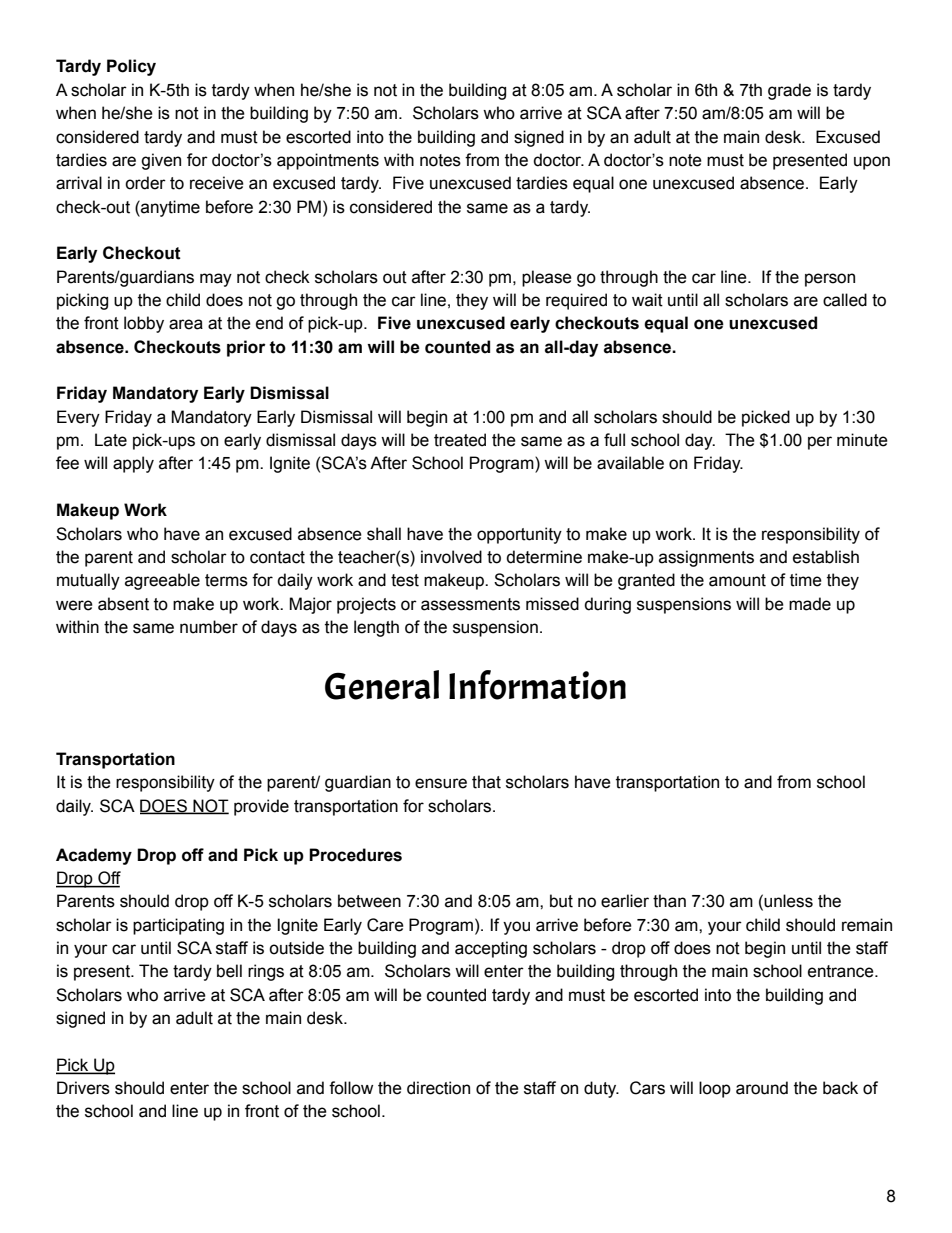 The height and width of the screenshot is (1233, 952). What do you see at coordinates (162, 581) in the screenshot?
I see `agreeable` at bounding box center [162, 581].
